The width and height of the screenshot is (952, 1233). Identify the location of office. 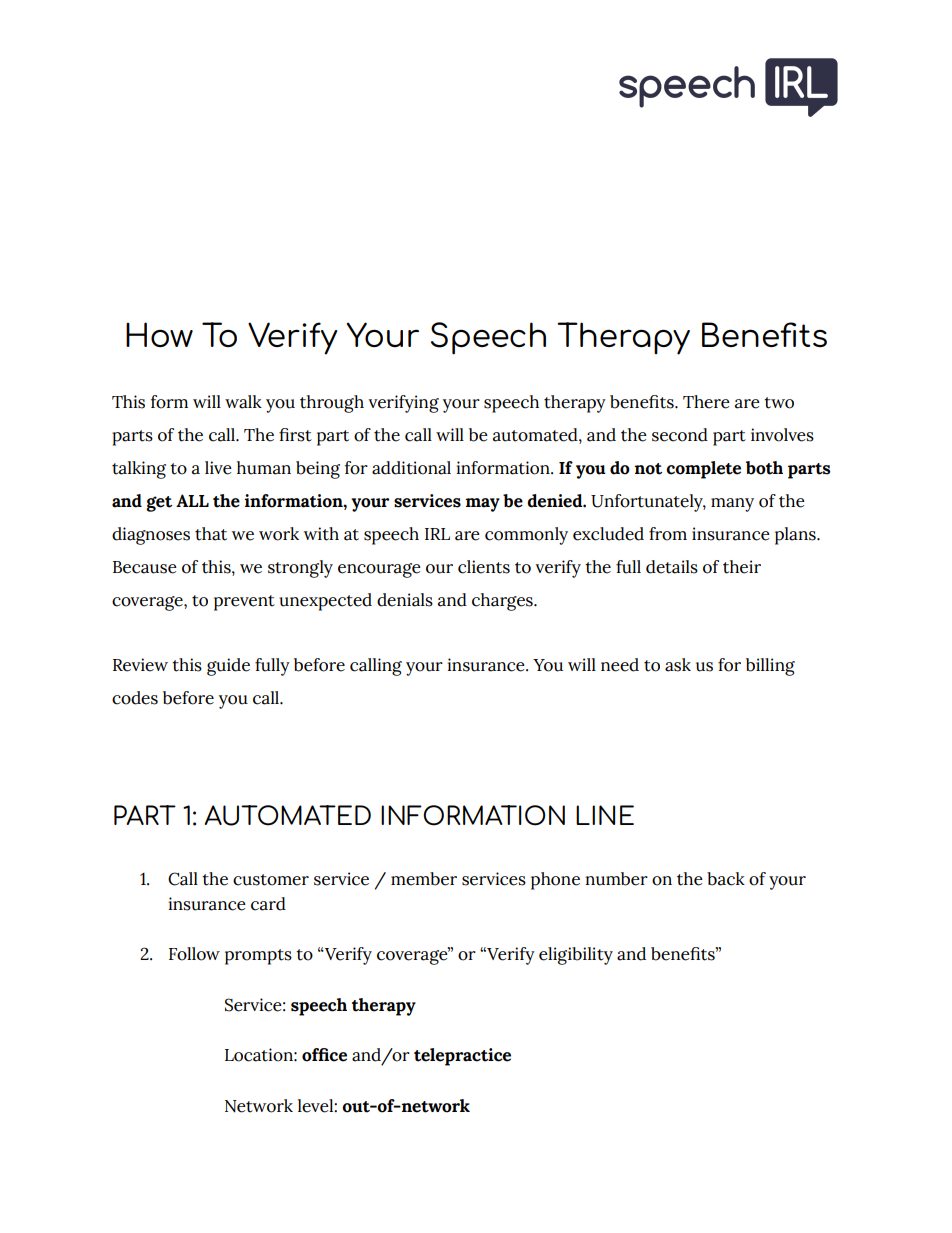
(324, 1055).
